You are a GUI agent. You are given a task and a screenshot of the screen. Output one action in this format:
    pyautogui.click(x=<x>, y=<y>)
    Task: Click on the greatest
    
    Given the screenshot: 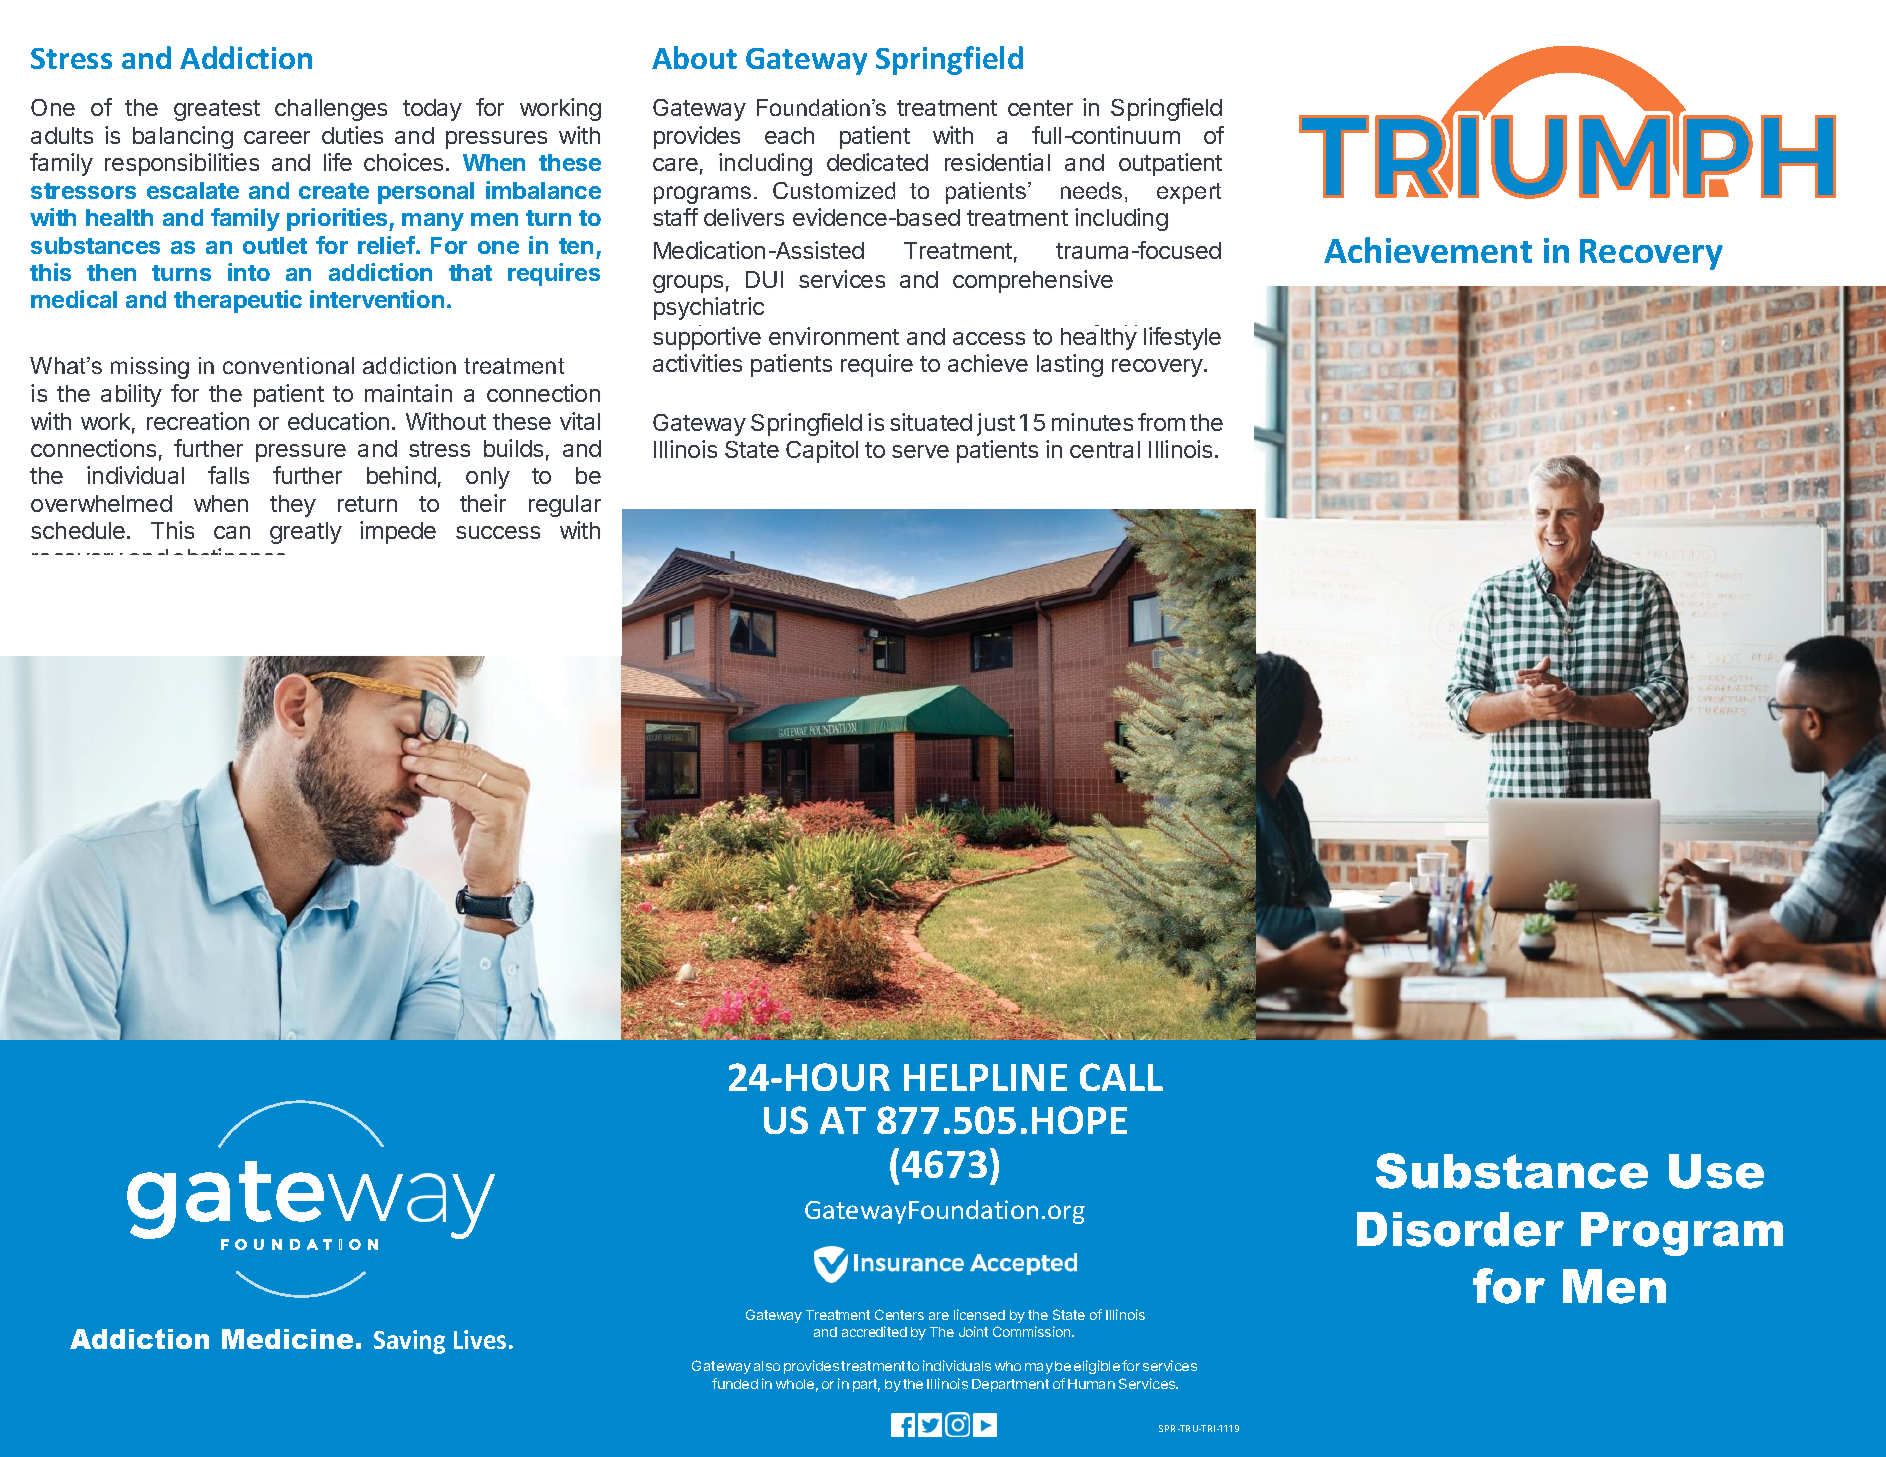 What is the action you would take?
    pyautogui.click(x=217, y=110)
